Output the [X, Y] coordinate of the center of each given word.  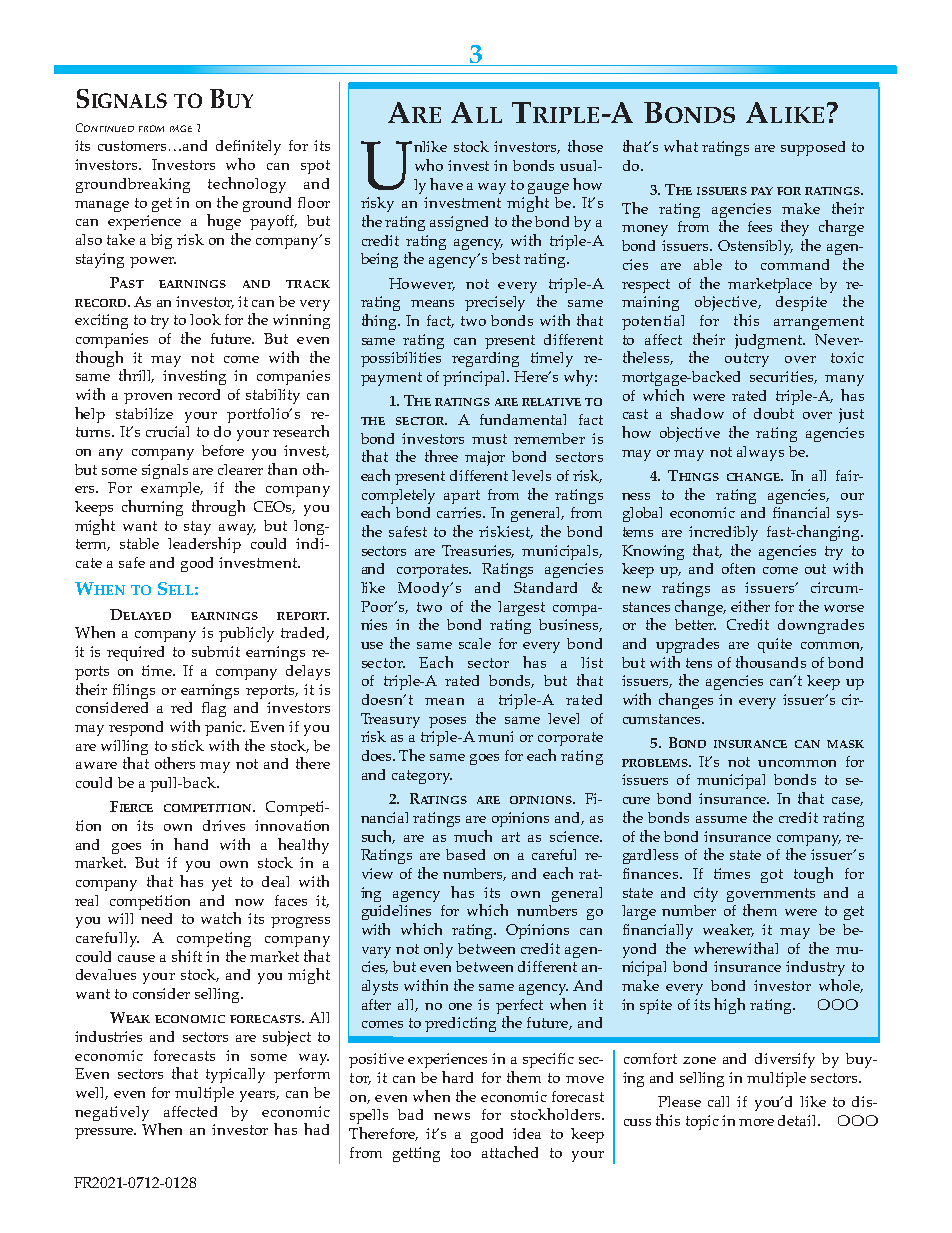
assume [721, 819]
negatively [112, 1113]
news [452, 1116]
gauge [548, 188]
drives [224, 825]
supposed [813, 148]
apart [462, 497]
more [756, 1122]
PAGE [181, 128]
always [760, 453]
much [473, 836]
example [172, 489]
